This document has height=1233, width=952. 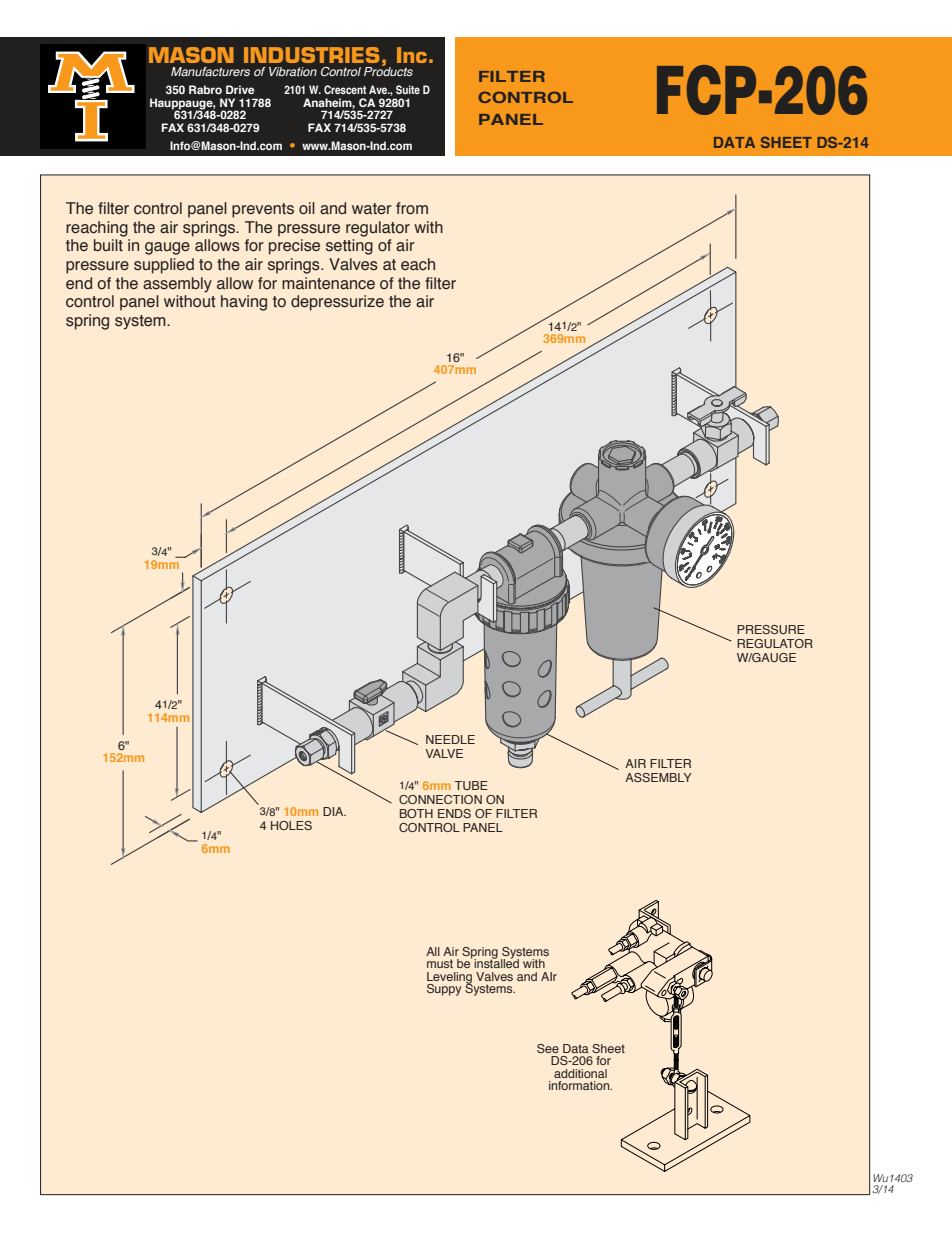 What do you see at coordinates (440, 963) in the document?
I see `must` at bounding box center [440, 963].
